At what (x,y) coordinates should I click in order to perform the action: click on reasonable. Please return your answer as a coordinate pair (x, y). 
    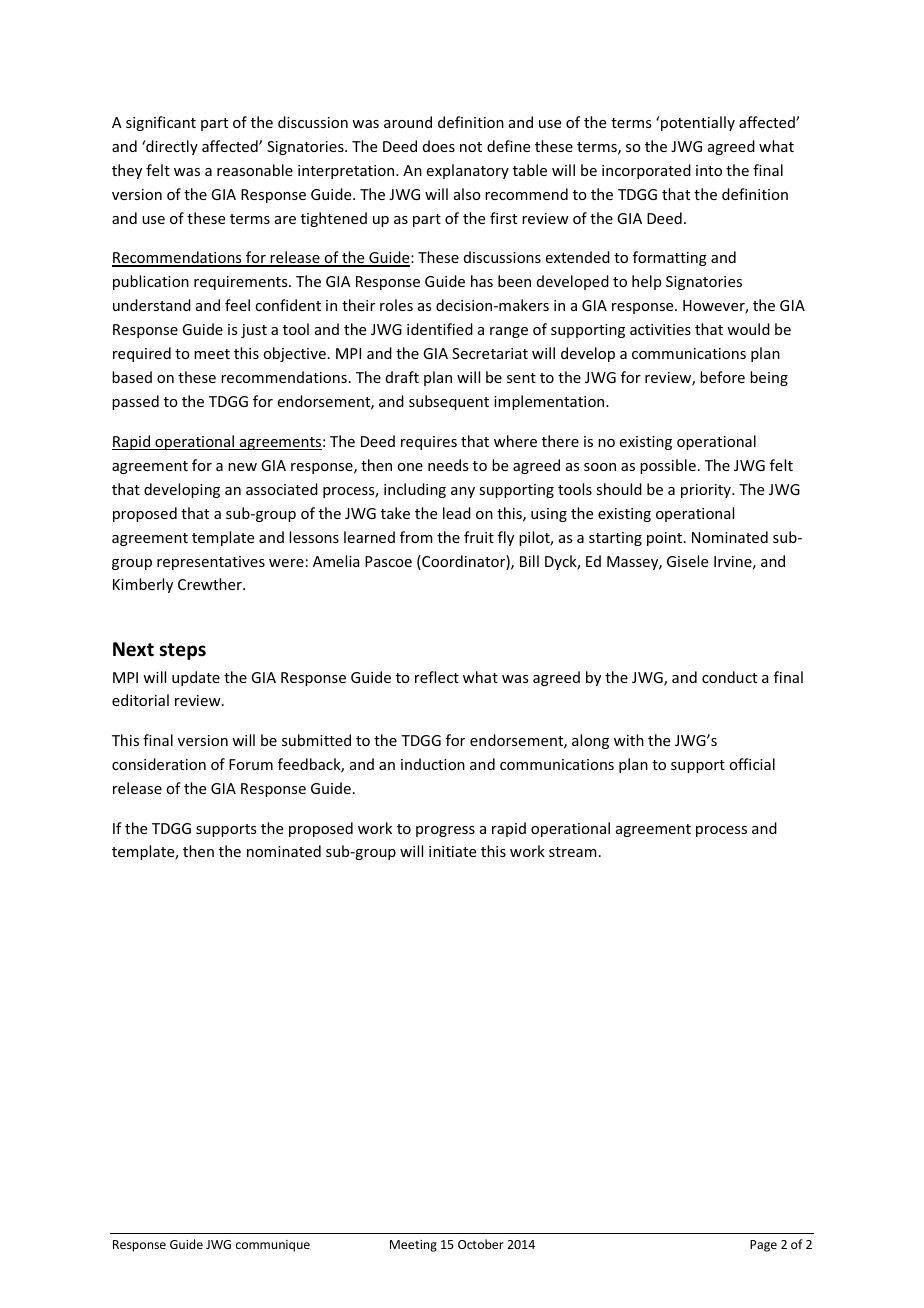
    Looking at the image, I should click on (255, 170).
